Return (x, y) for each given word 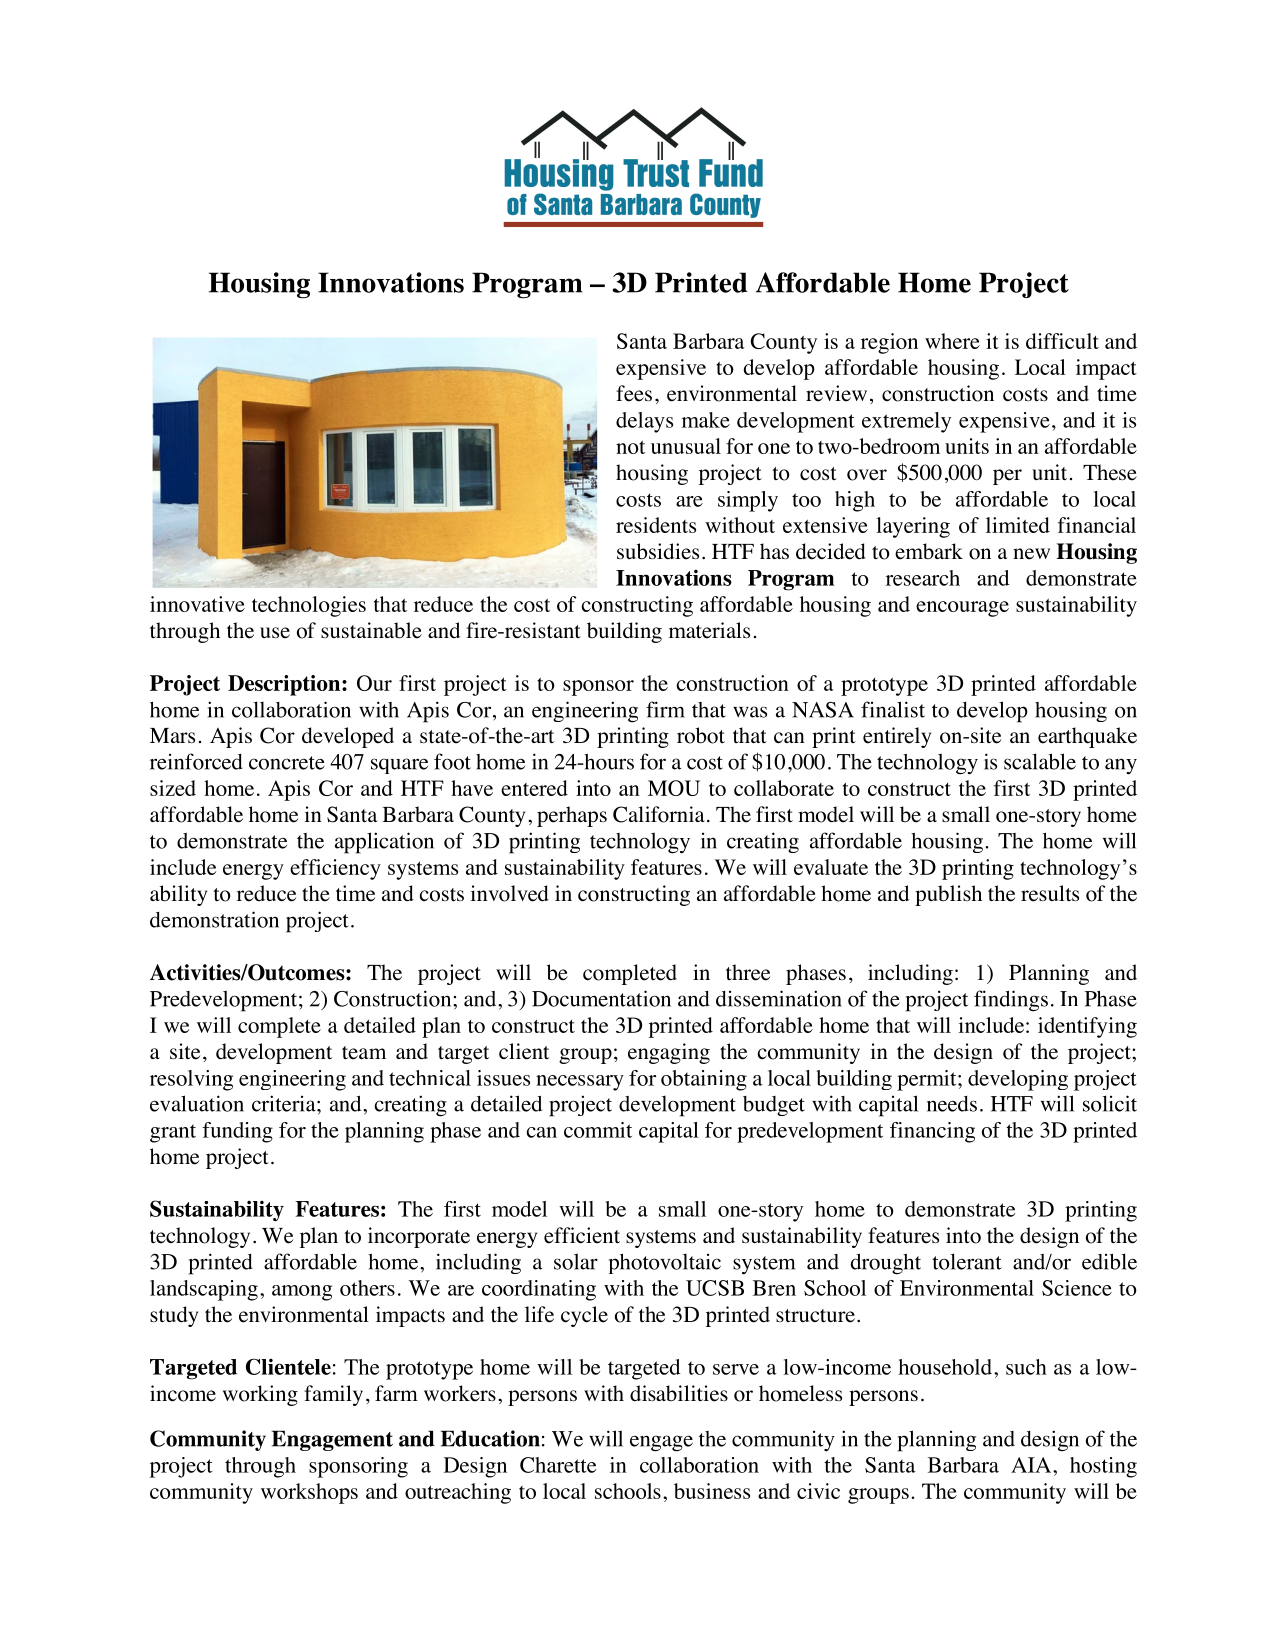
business (712, 1491)
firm (665, 709)
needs (952, 1104)
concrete (287, 763)
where (952, 341)
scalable (1040, 761)
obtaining (704, 1080)
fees (634, 393)
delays (644, 422)
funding (237, 1132)
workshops (309, 1493)
